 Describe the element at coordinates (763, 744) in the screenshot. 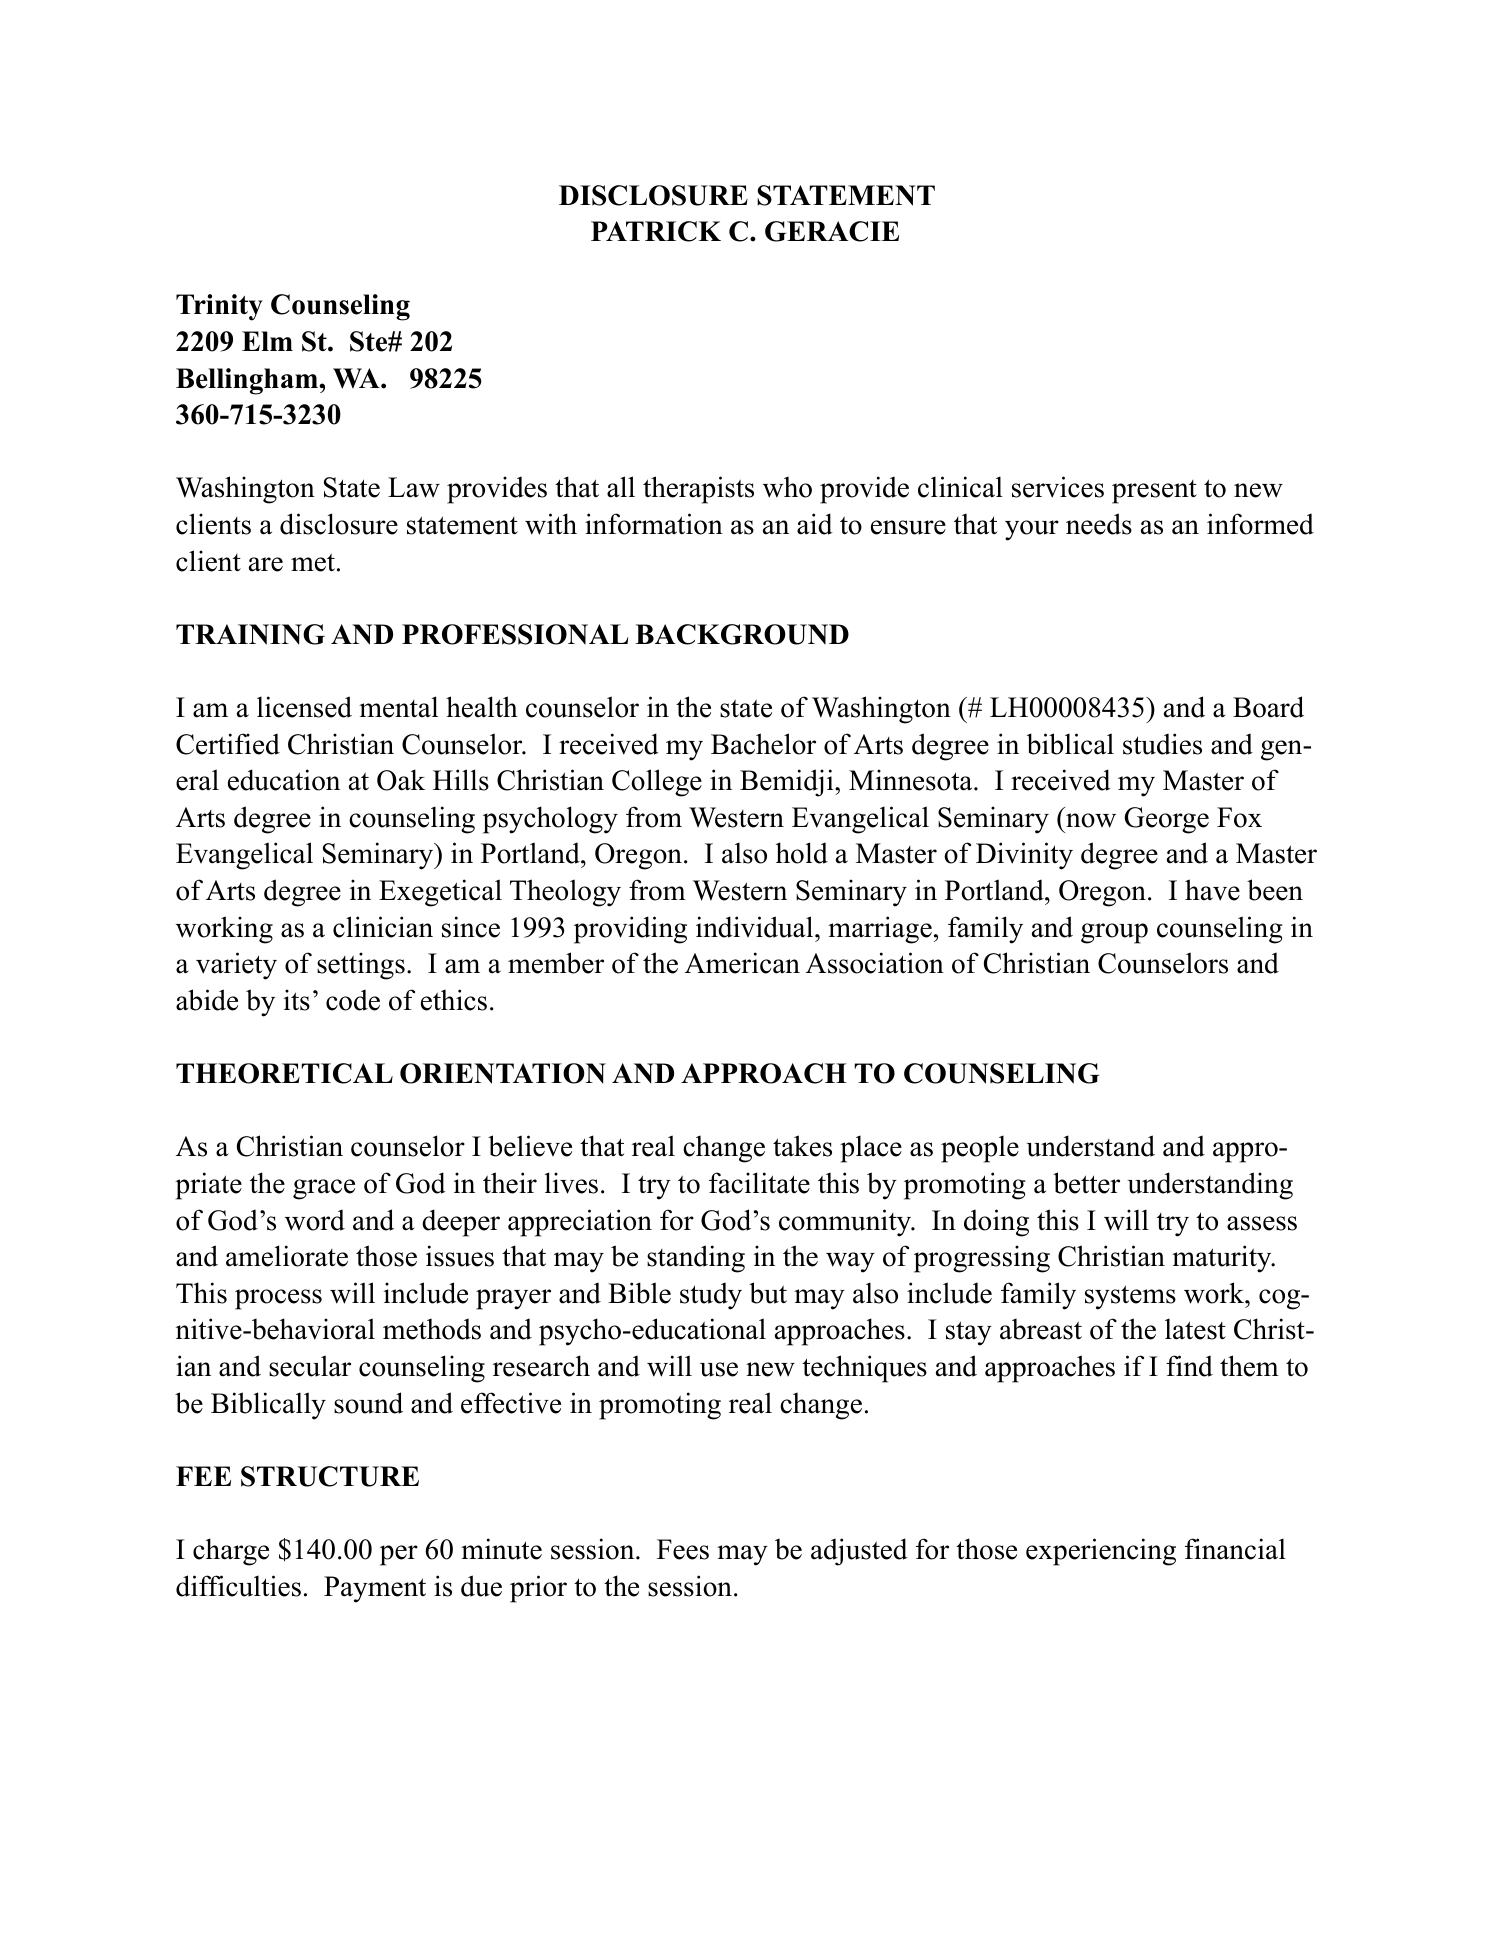

I see `Bachelor` at that location.
